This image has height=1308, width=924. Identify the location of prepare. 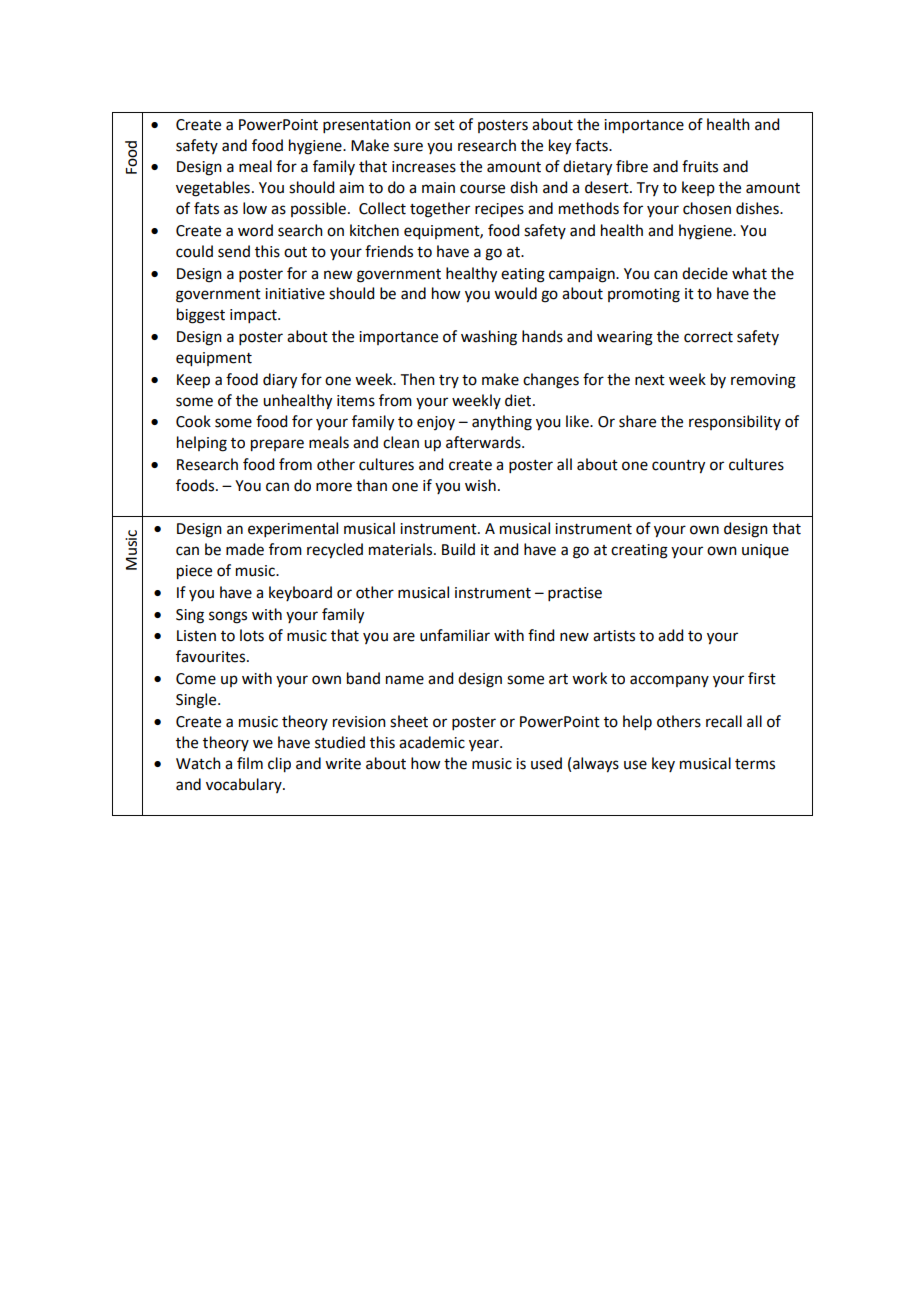
(277, 445).
